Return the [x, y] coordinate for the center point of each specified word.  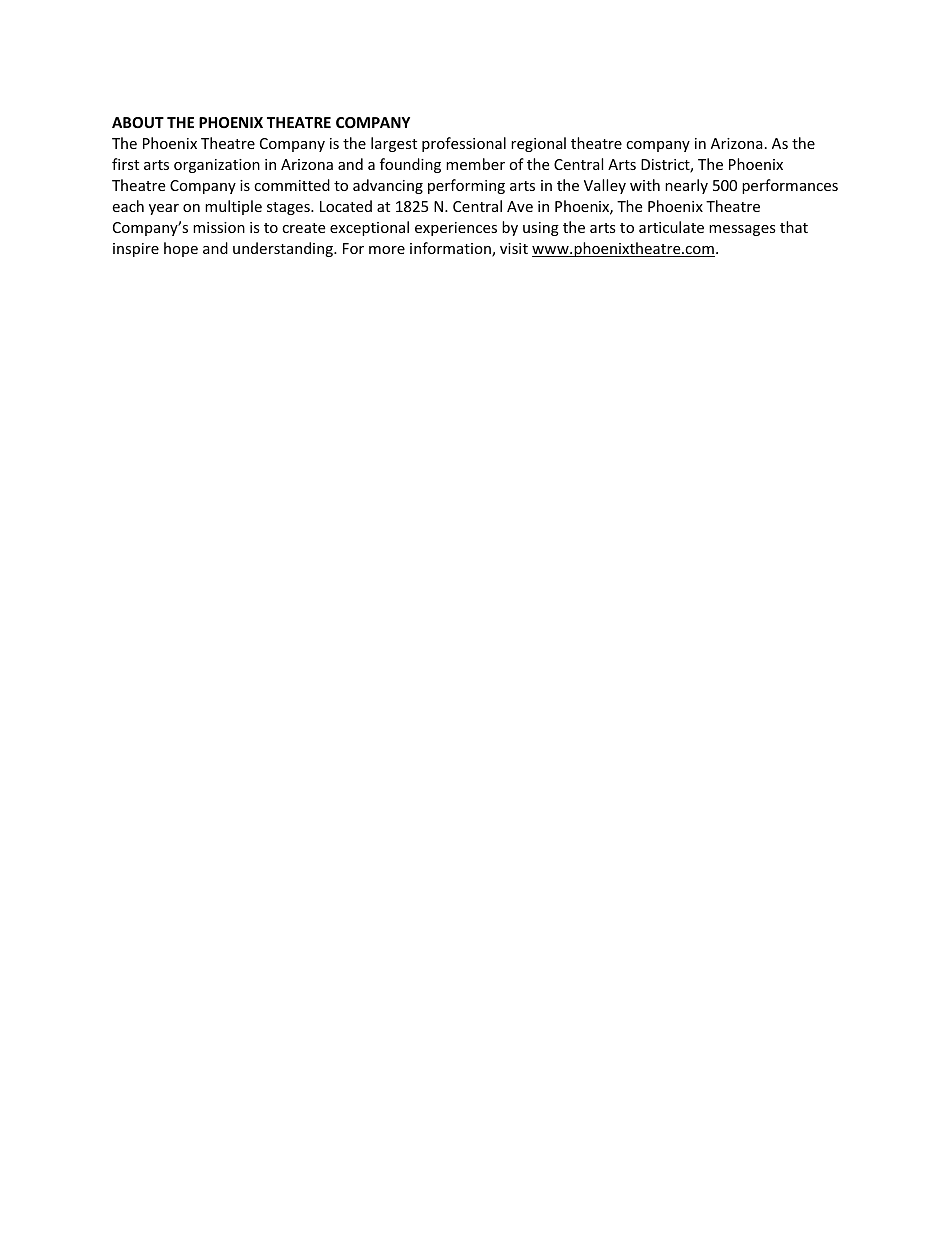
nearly [686, 186]
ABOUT [138, 122]
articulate [671, 227]
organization [217, 166]
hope [181, 249]
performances [790, 186]
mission [219, 227]
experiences [456, 229]
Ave [520, 206]
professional [464, 144]
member [475, 164]
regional [538, 144]
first [125, 164]
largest [394, 144]
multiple [233, 207]
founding [410, 165]
